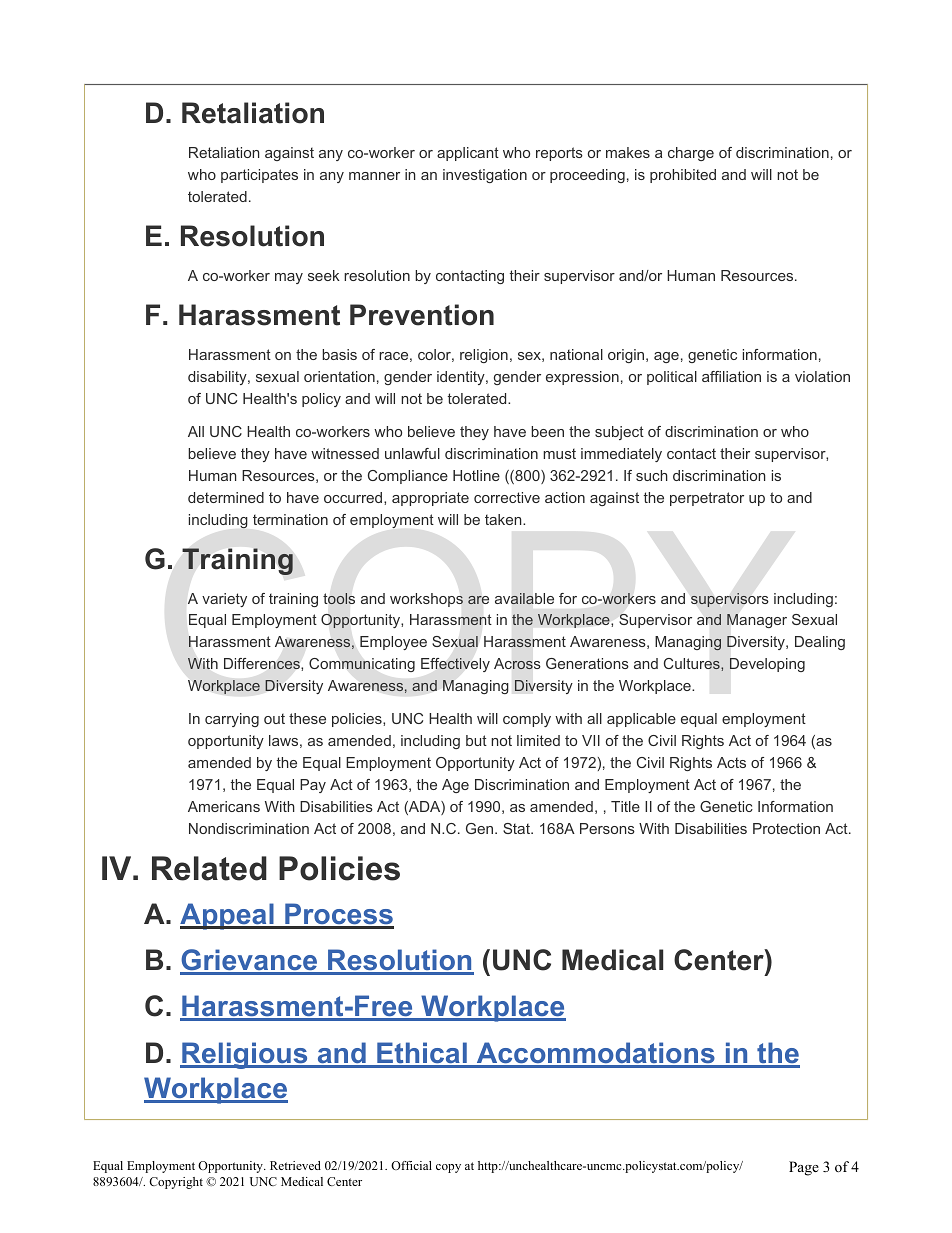  Describe the element at coordinates (786, 828) in the screenshot. I see `Protection` at that location.
